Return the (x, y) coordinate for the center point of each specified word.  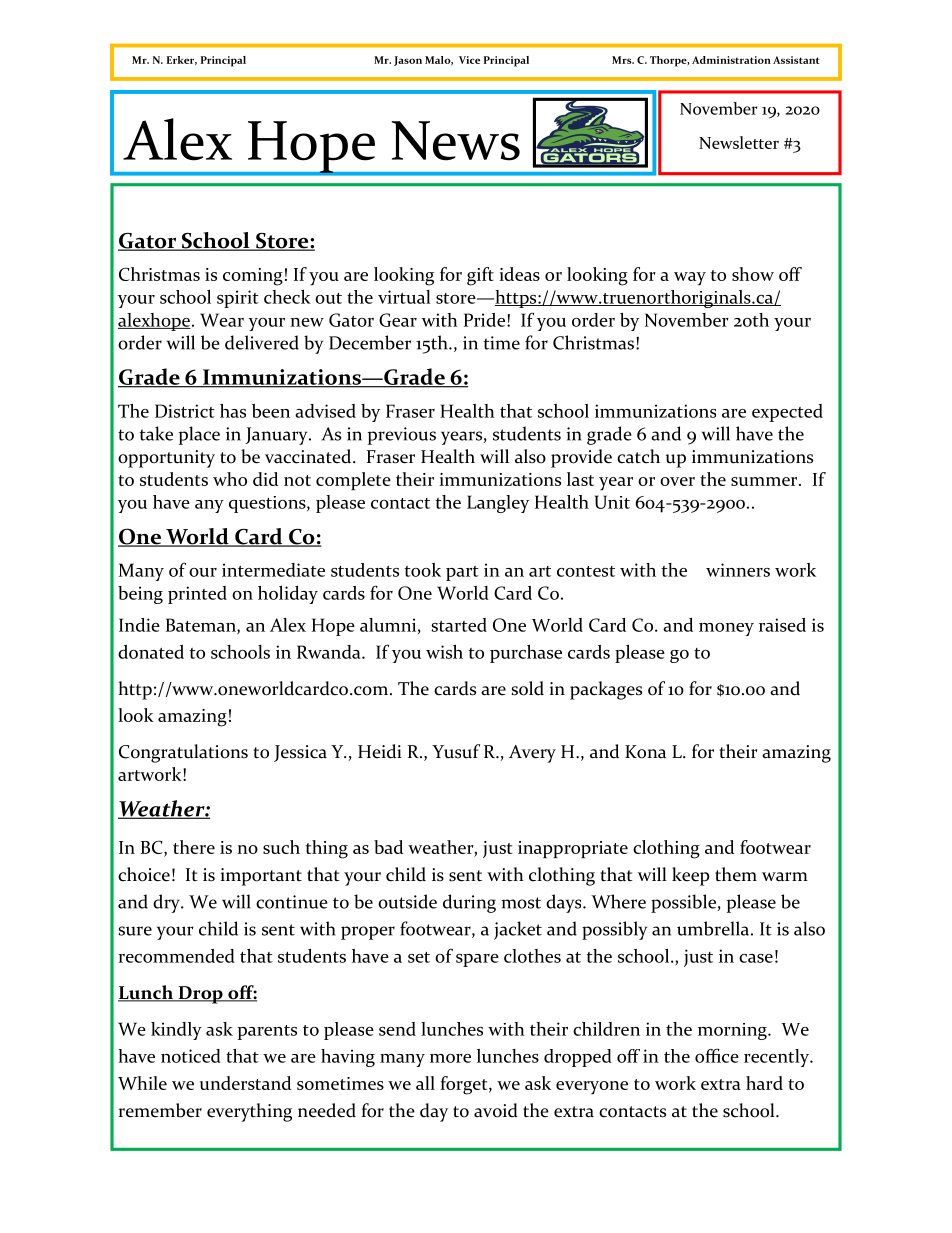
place (199, 435)
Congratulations (183, 753)
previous (402, 436)
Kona (645, 752)
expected (787, 413)
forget (465, 1085)
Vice (469, 60)
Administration (731, 60)
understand (245, 1083)
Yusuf (456, 751)
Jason (408, 61)
